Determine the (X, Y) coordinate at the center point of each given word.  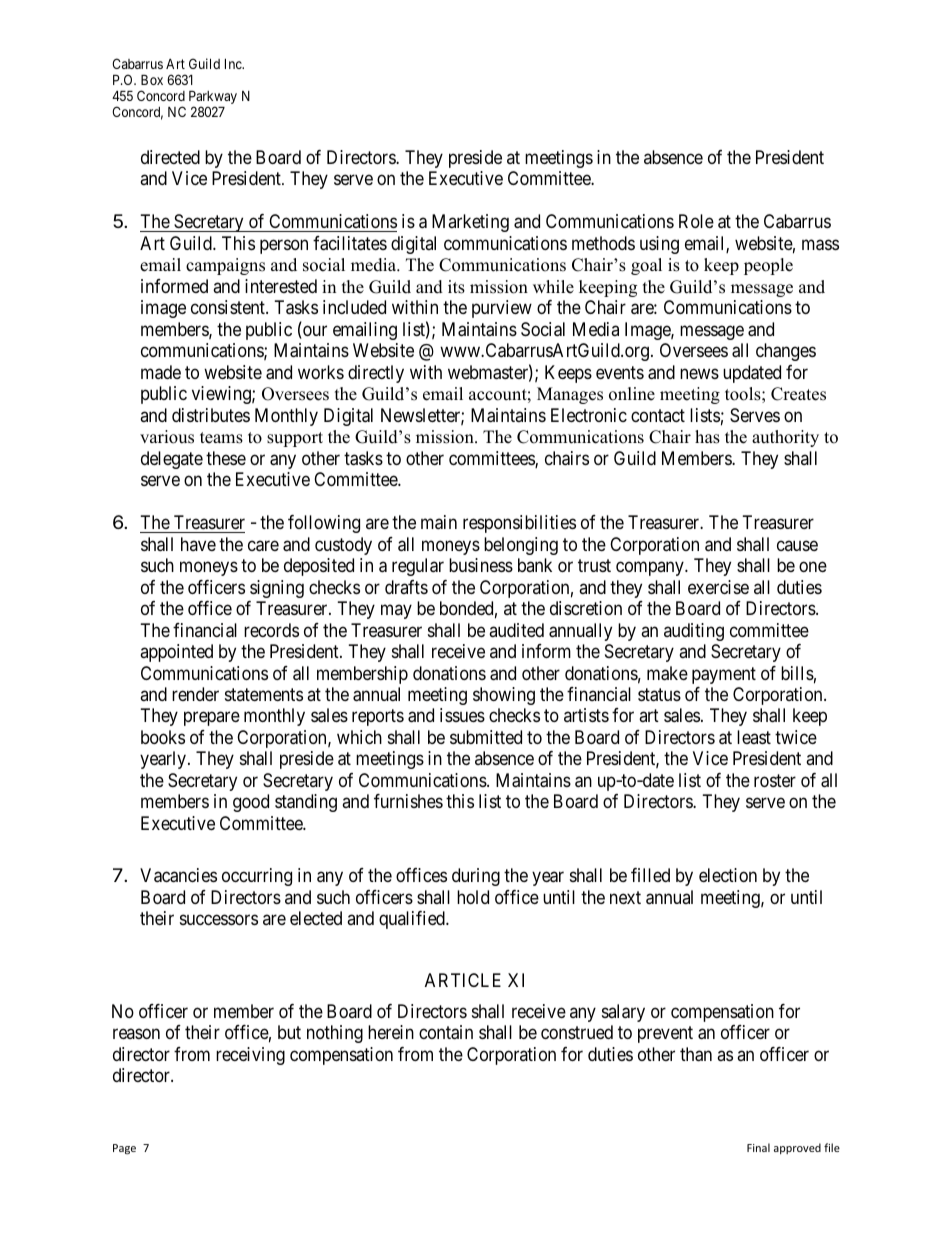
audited (516, 630)
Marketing (470, 223)
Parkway (213, 99)
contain (446, 1032)
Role (696, 221)
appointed (176, 653)
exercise (718, 587)
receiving (250, 1056)
